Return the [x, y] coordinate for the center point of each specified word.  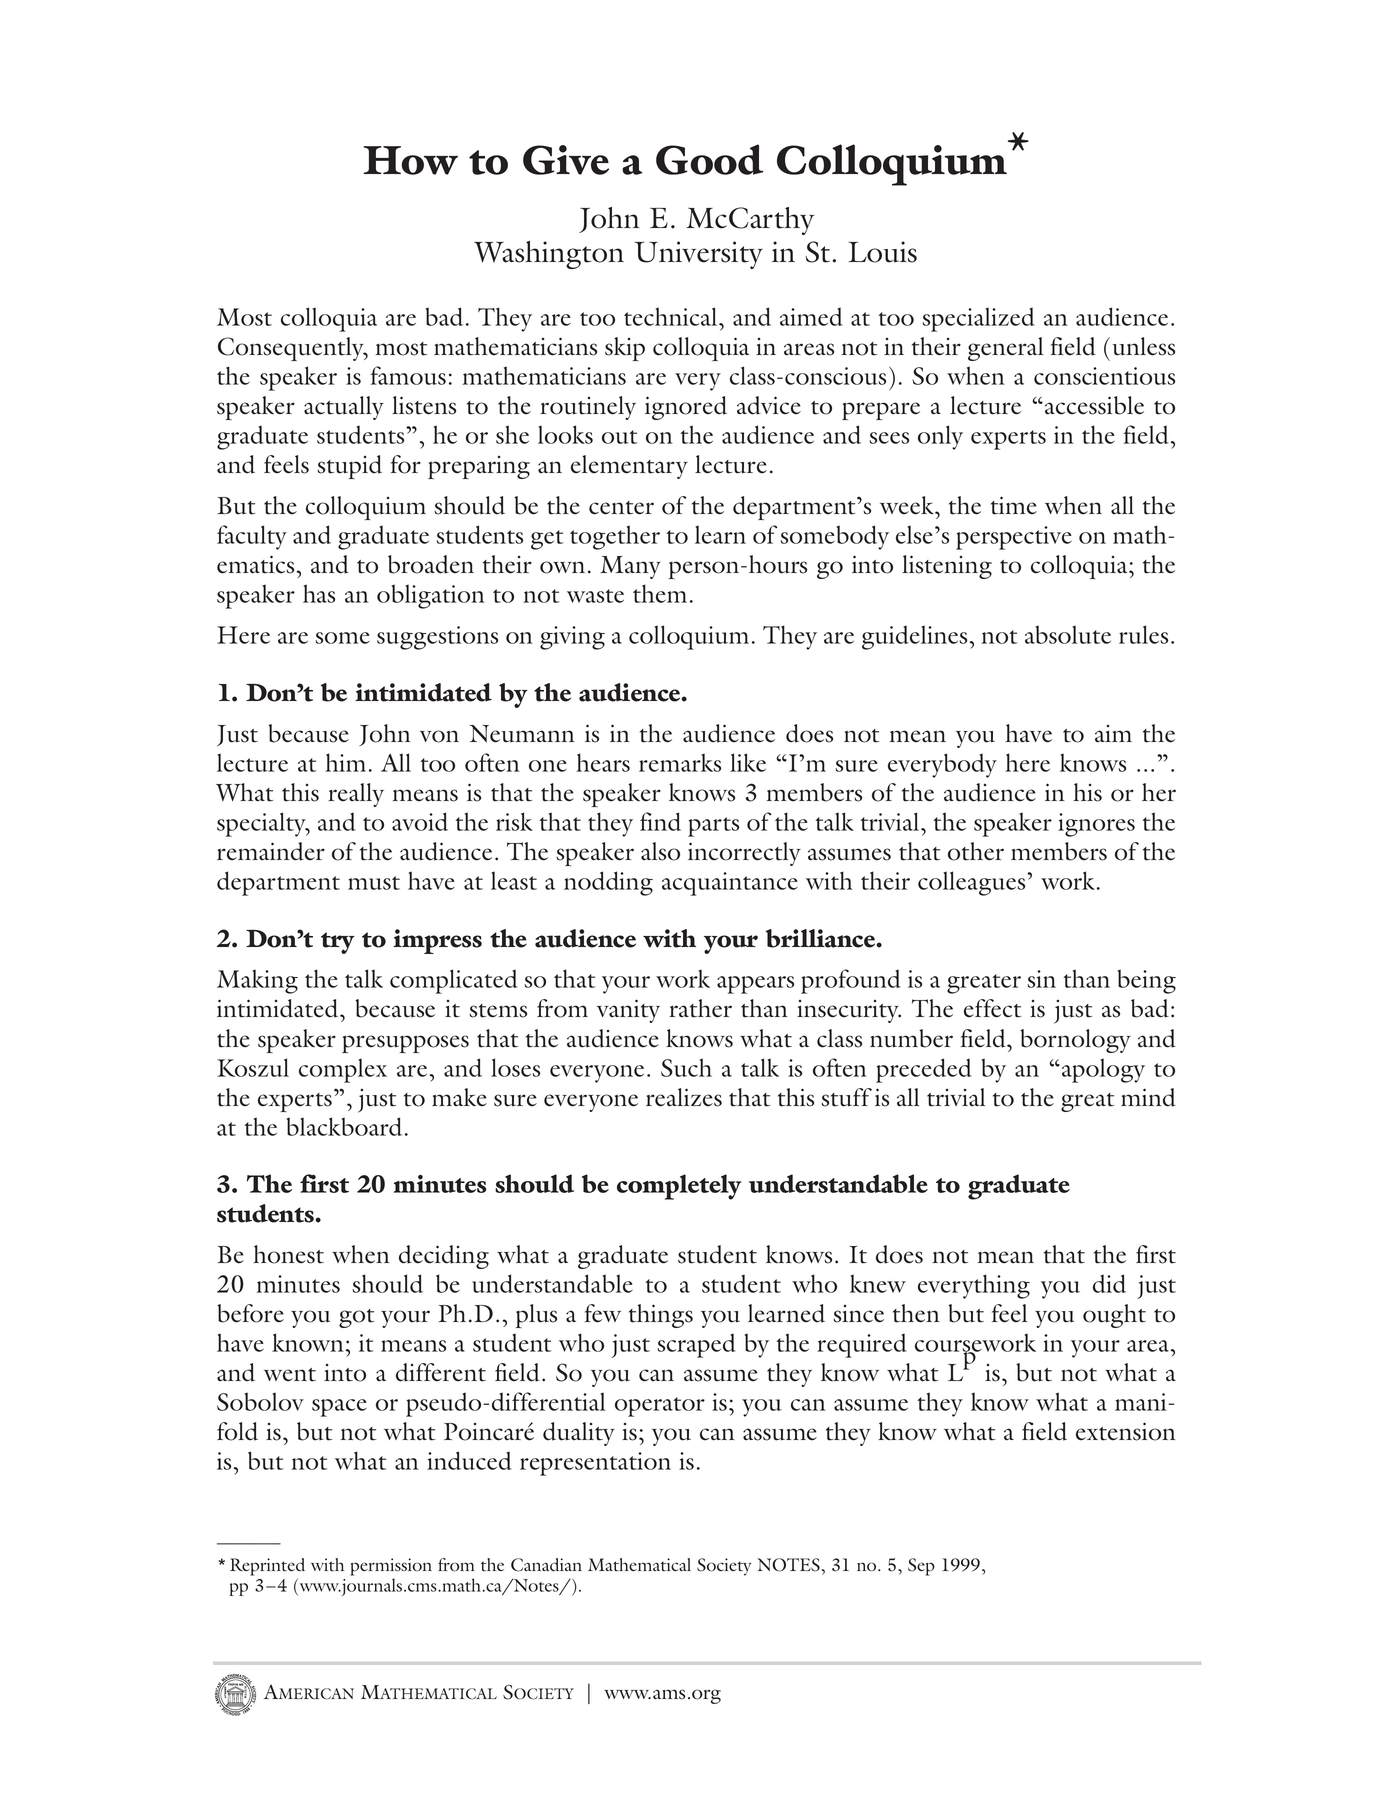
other [976, 851]
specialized [978, 319]
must [374, 883]
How [411, 160]
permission [391, 1567]
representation [595, 1464]
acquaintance [730, 884]
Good [709, 159]
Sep [921, 1567]
